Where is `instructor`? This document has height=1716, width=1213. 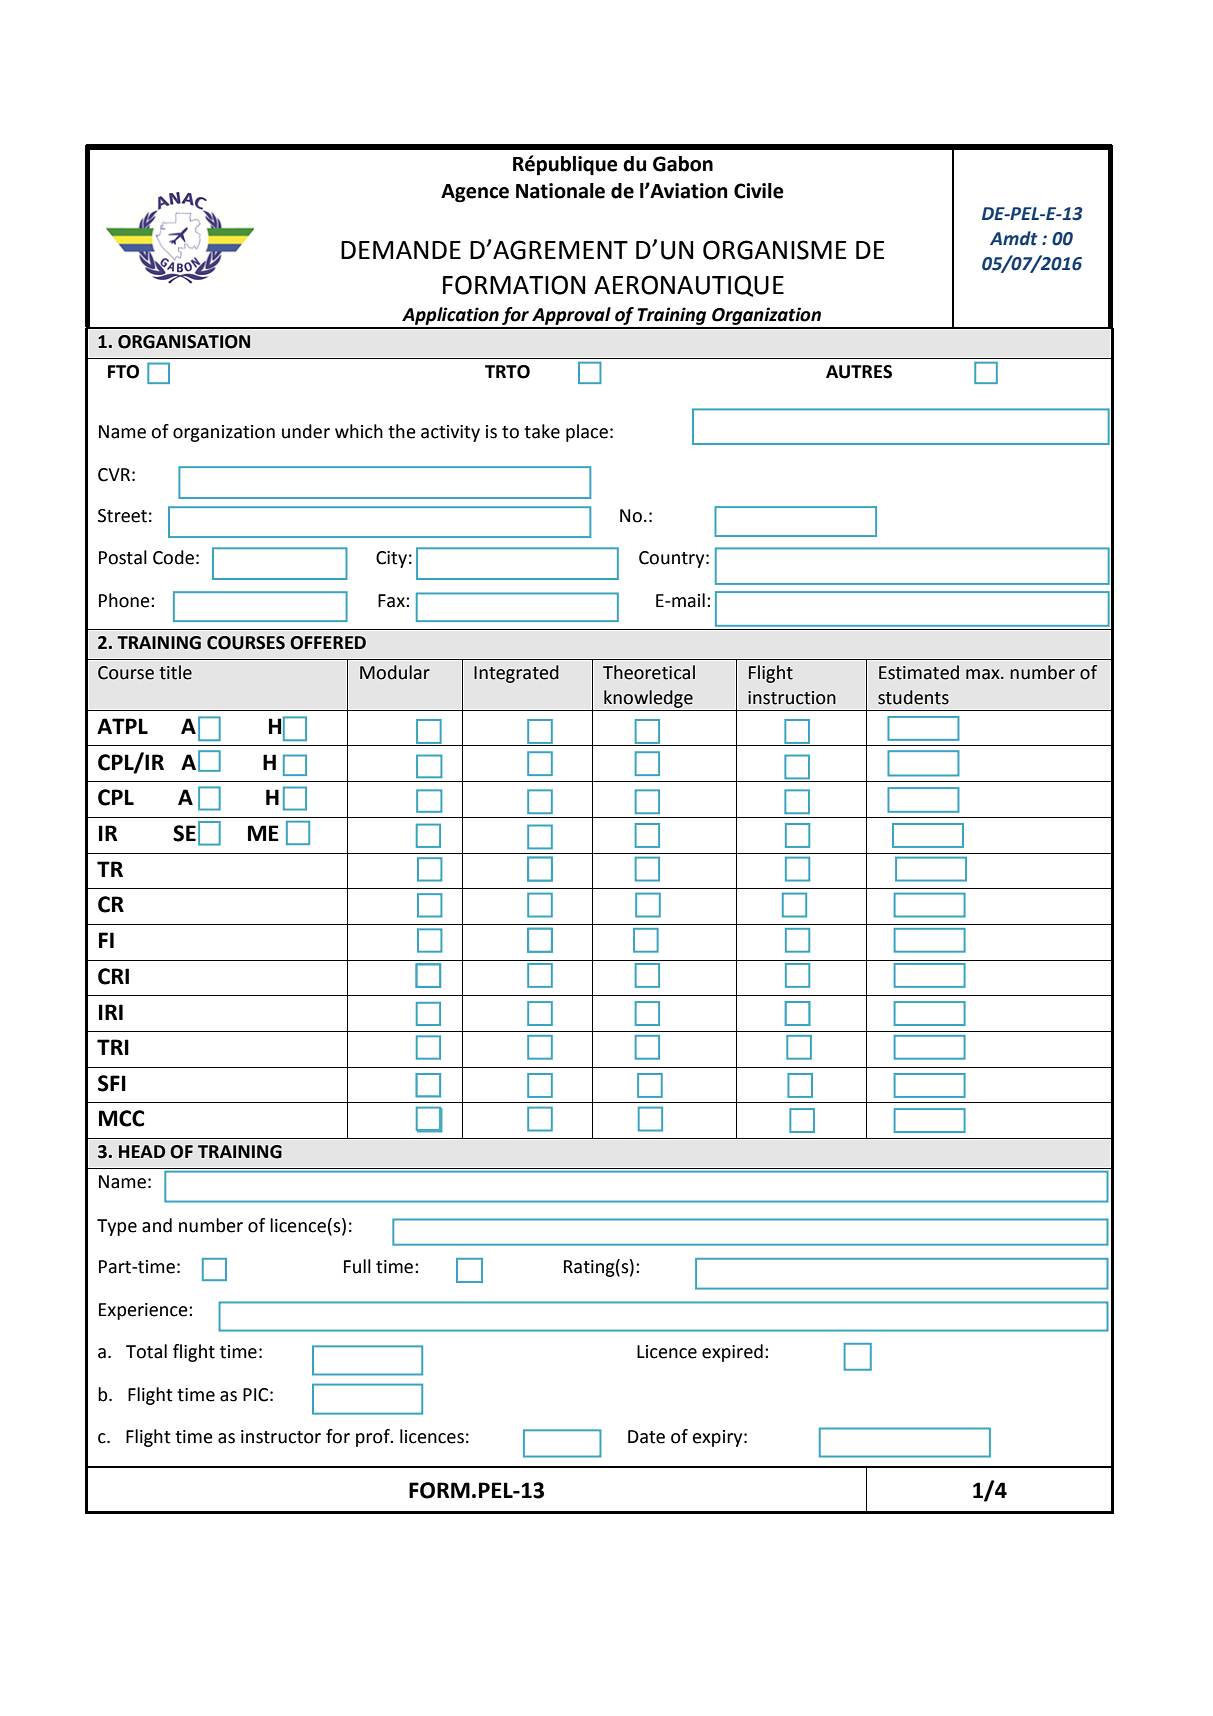
instructor is located at coordinates (281, 1437).
